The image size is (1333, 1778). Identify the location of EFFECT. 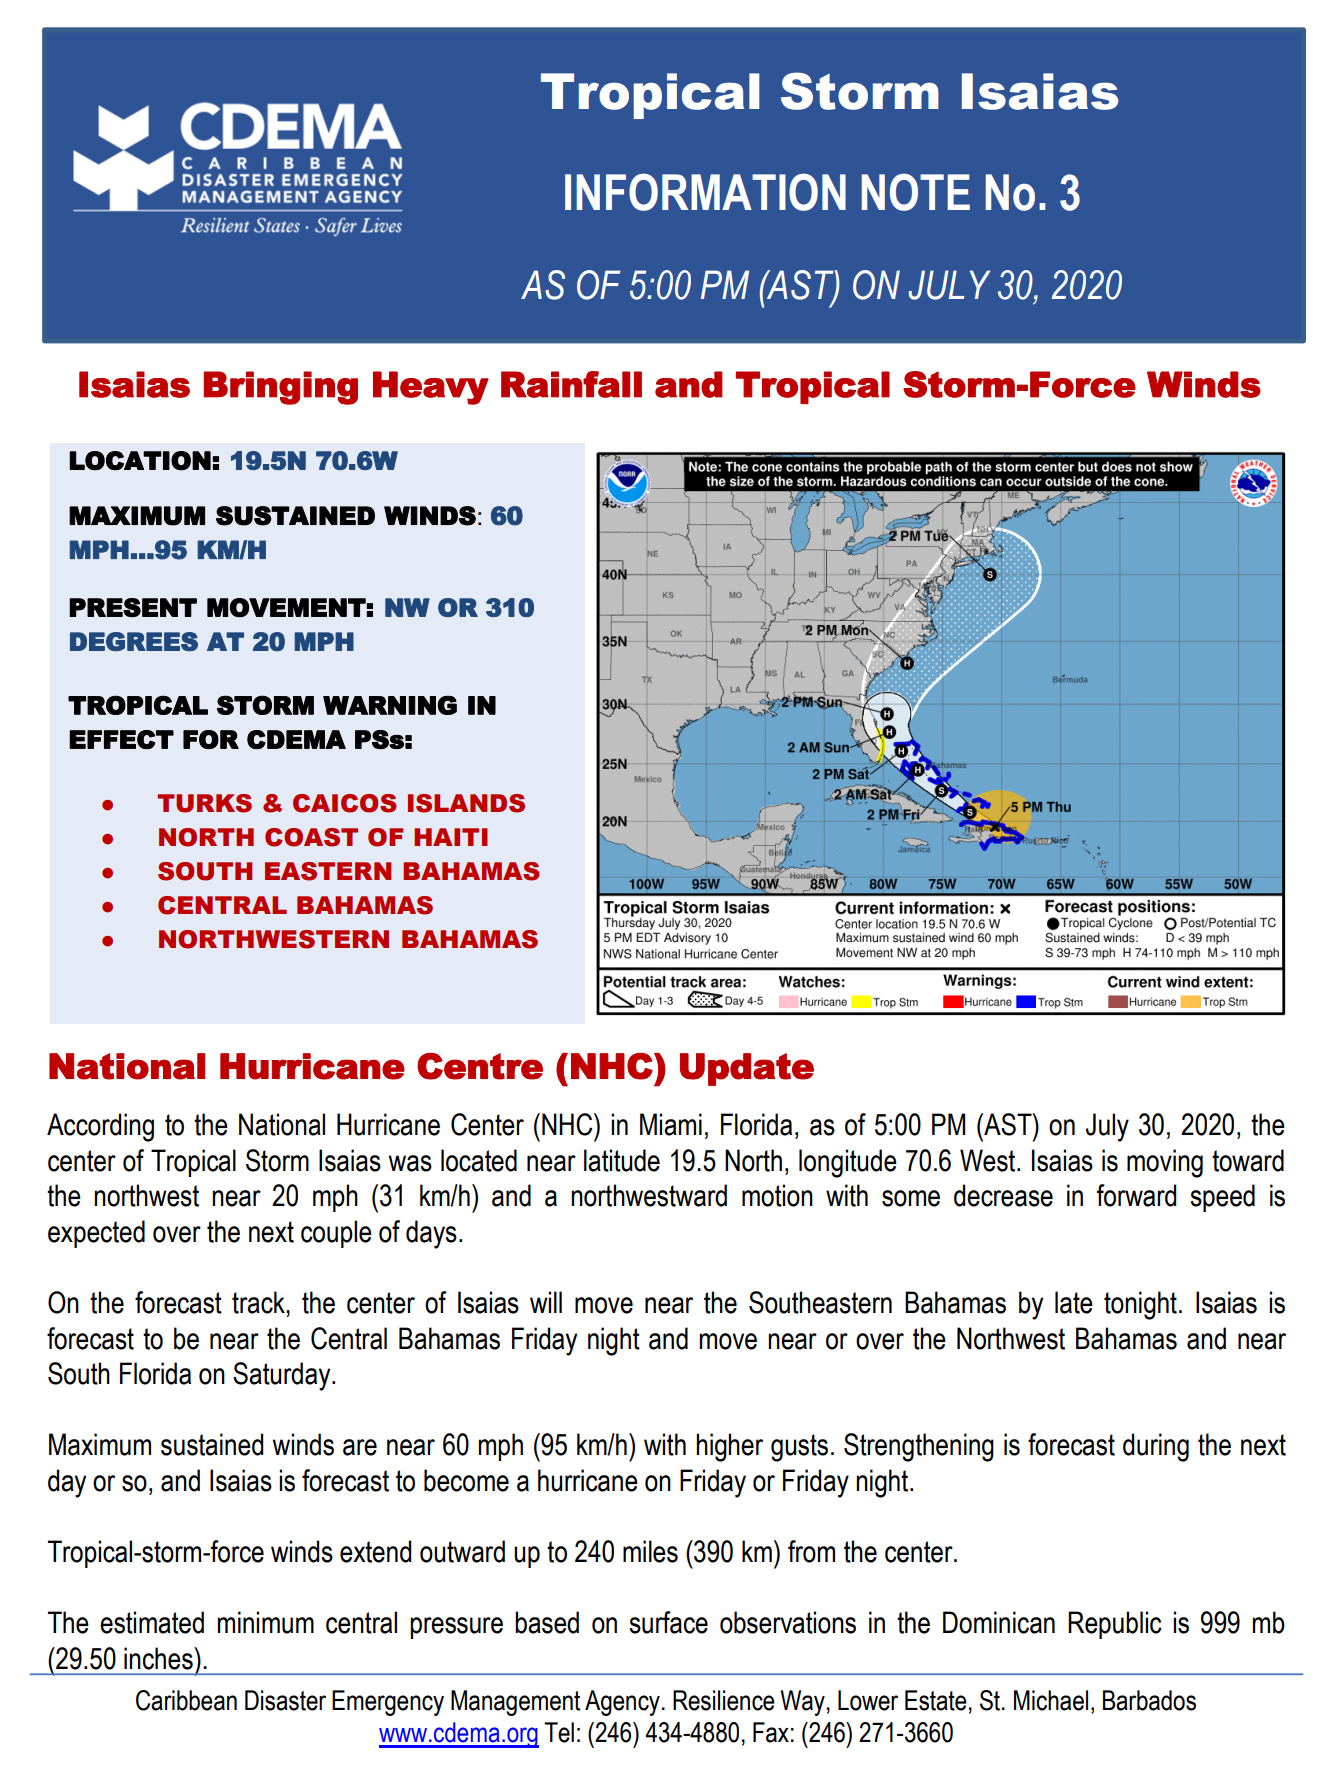
(121, 739).
